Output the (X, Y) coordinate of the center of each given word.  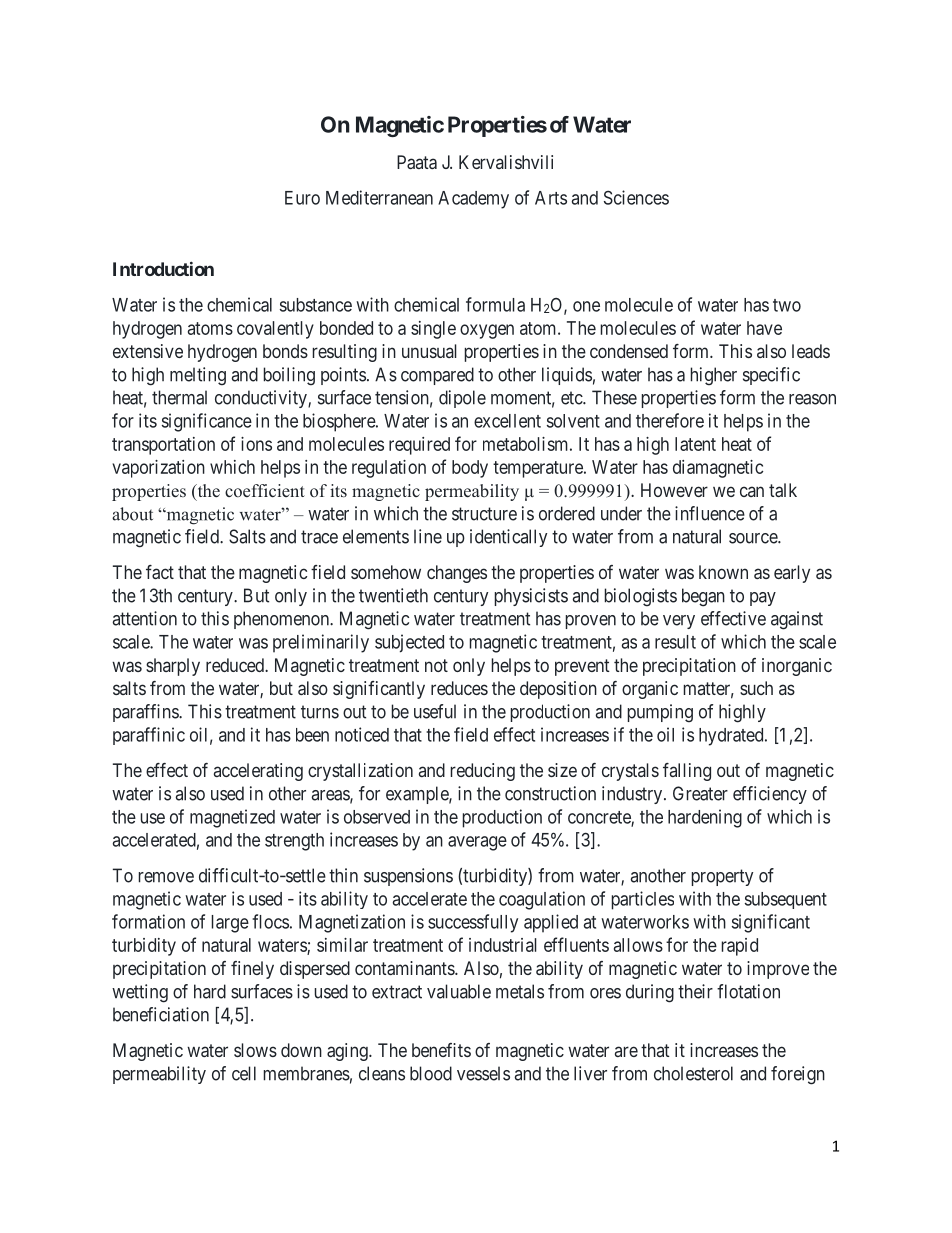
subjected (409, 643)
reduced (236, 665)
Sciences (636, 197)
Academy (473, 200)
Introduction (163, 268)
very (679, 622)
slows (255, 1050)
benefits (441, 1050)
